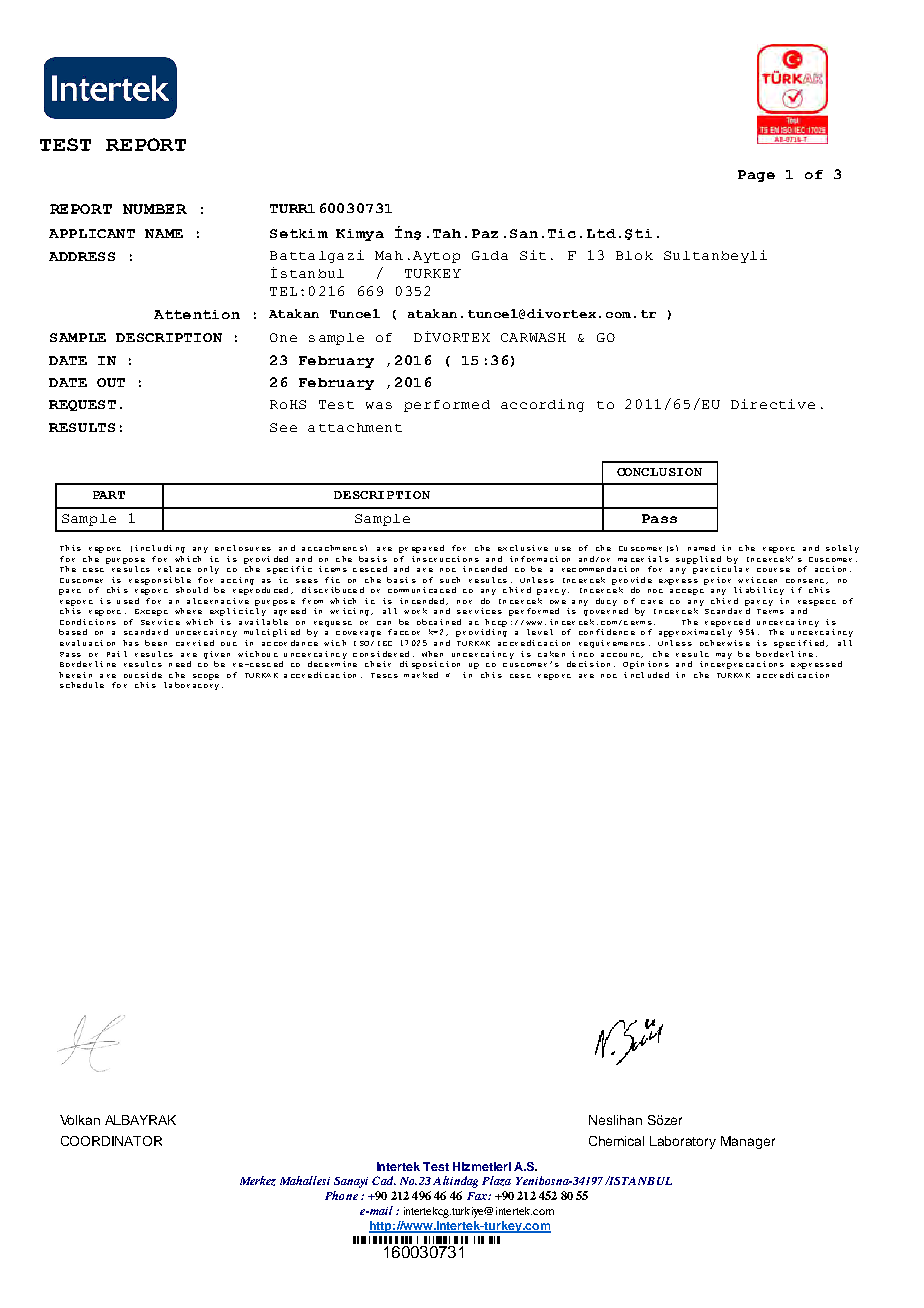  I want to click on NUMBER, so click(155, 209).
